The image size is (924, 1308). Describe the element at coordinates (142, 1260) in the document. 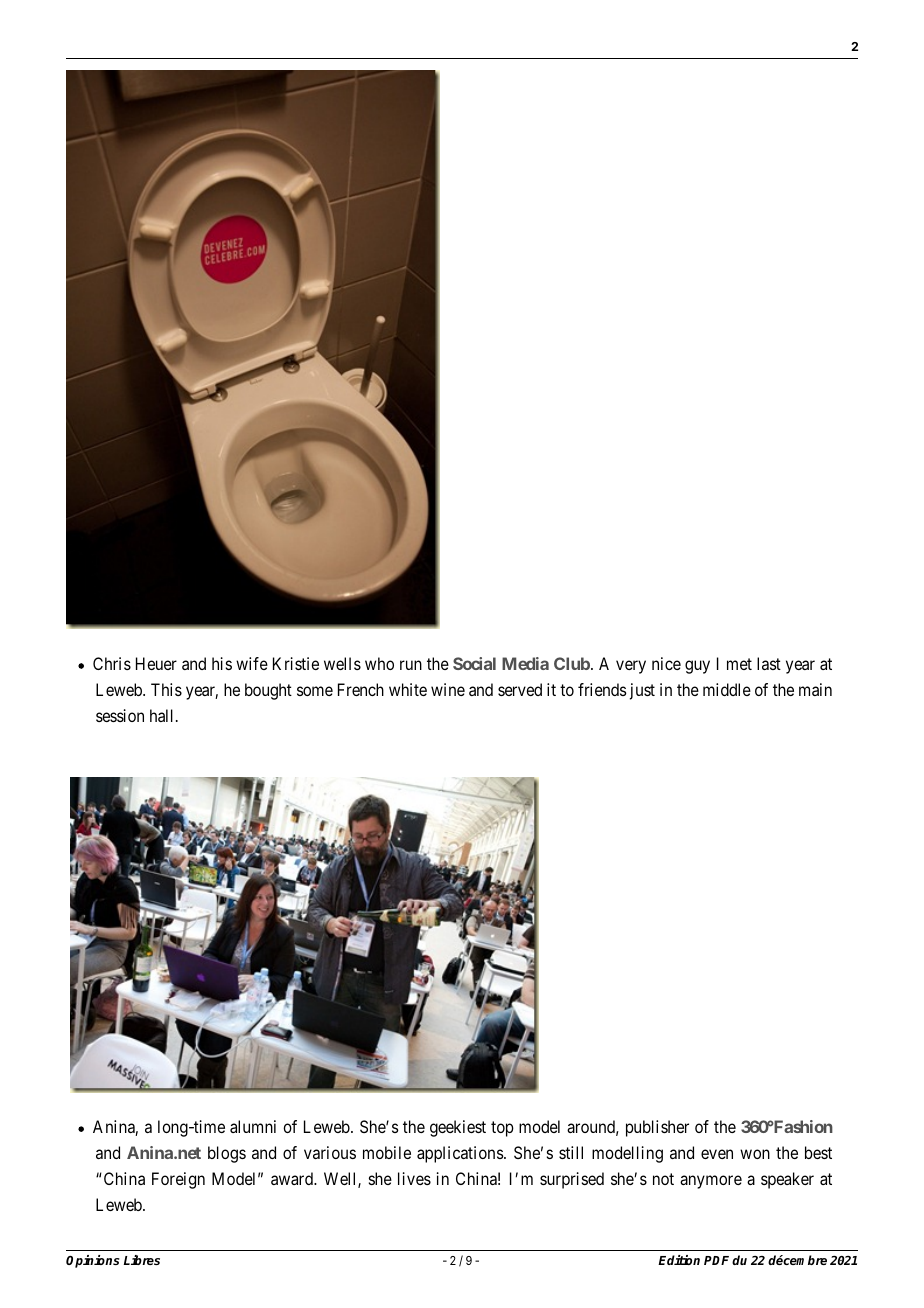

I see `Libres` at that location.
